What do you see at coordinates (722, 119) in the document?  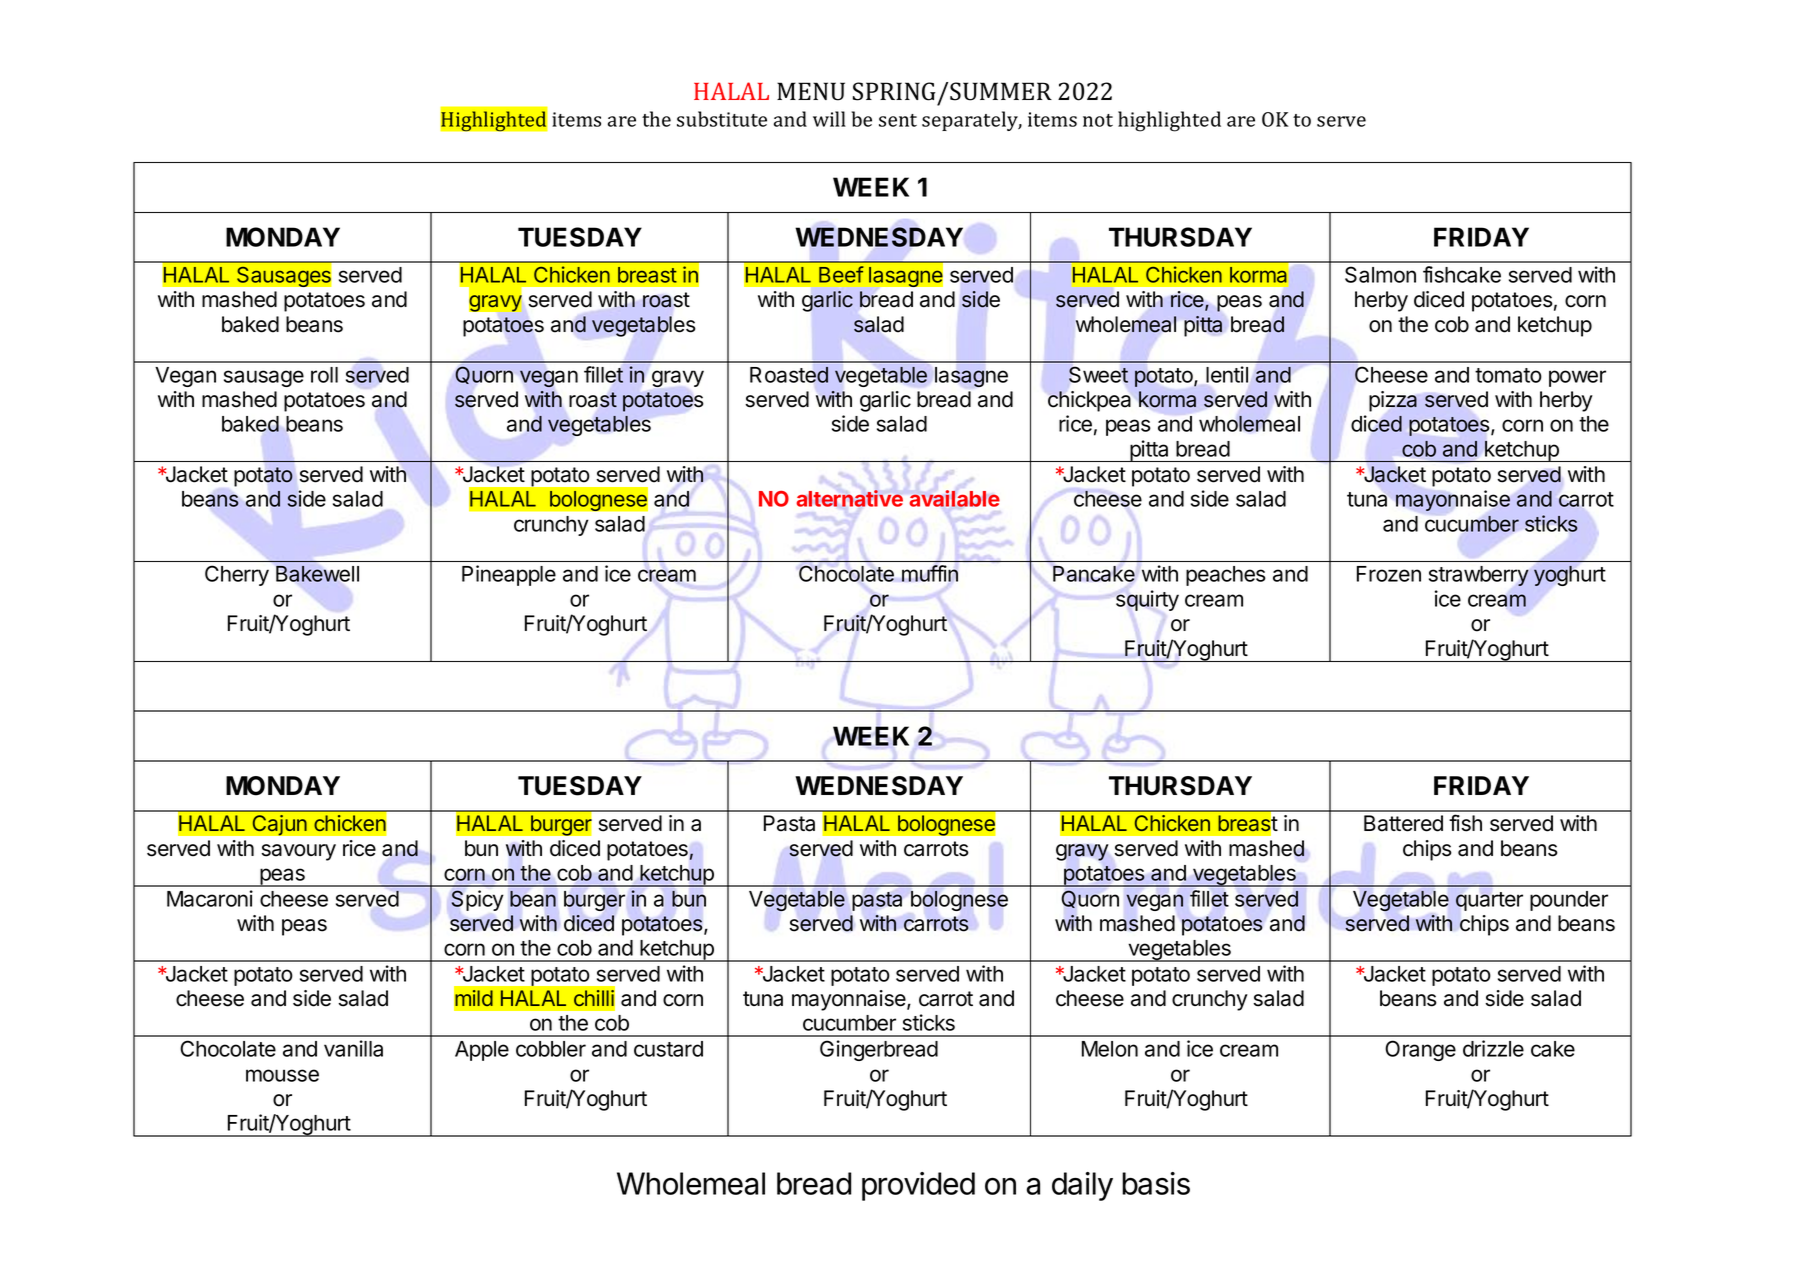 I see `substitute` at bounding box center [722, 119].
